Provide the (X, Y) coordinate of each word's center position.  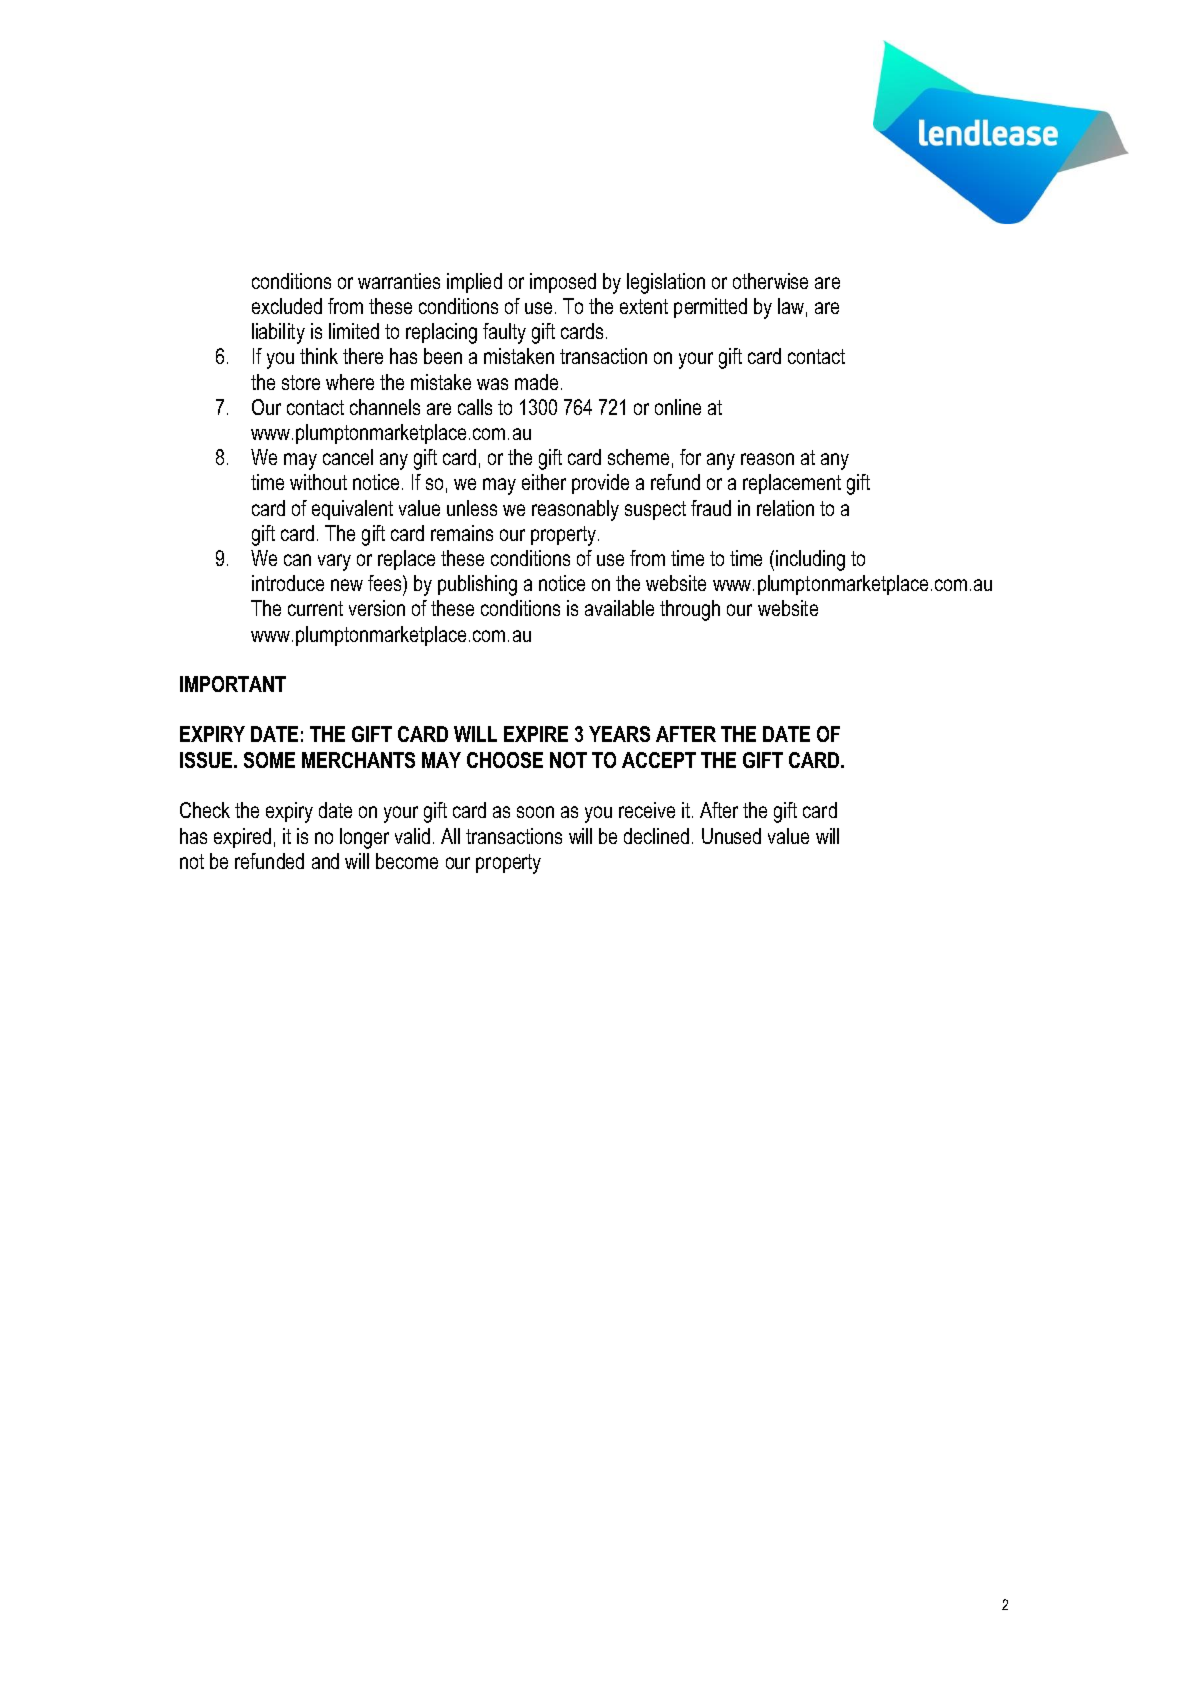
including (810, 560)
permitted (710, 308)
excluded (287, 306)
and (325, 861)
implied (474, 283)
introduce (288, 583)
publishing (477, 585)
